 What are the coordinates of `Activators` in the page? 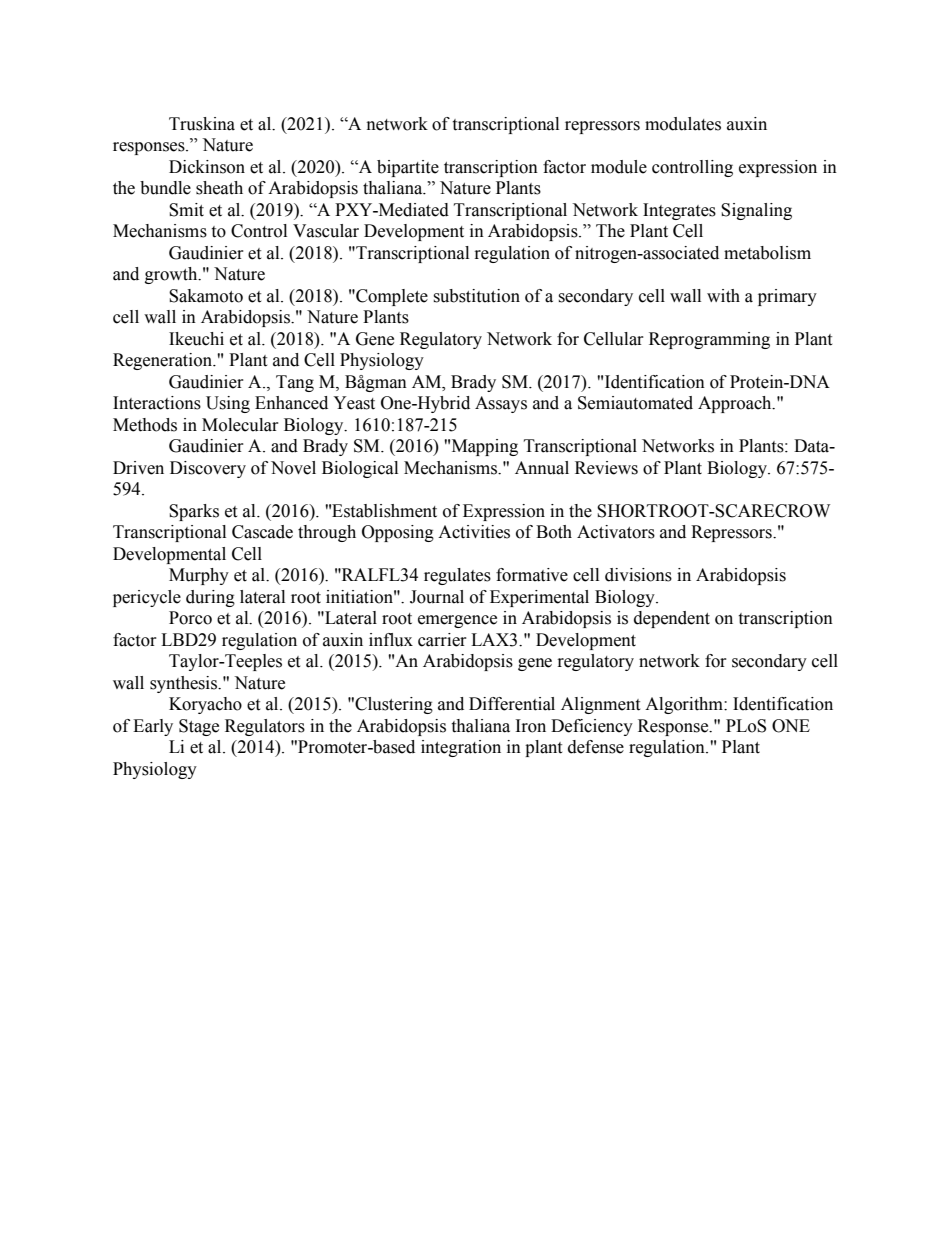 It's located at (616, 532).
